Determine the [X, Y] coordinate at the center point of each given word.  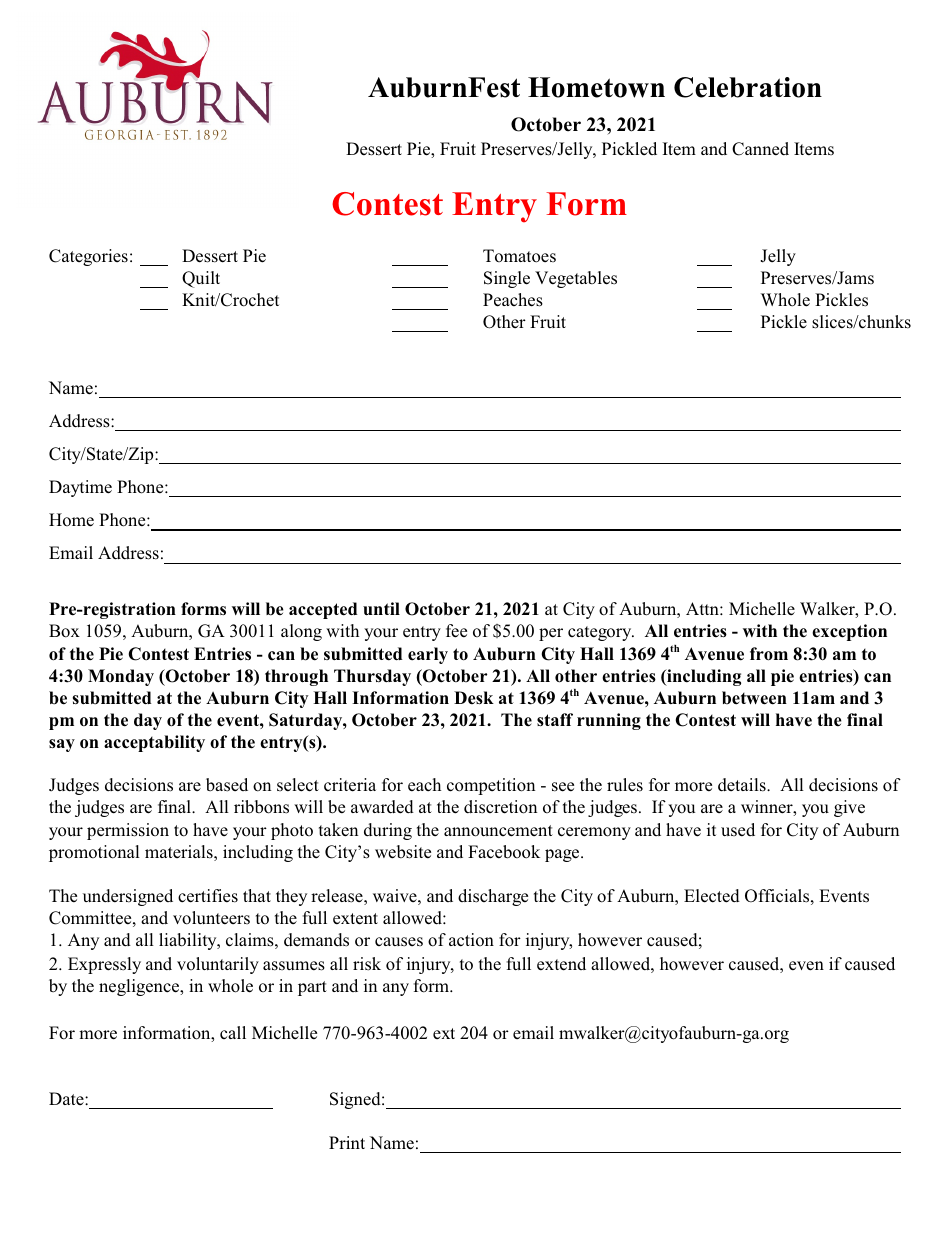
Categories [88, 257]
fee [456, 631]
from [769, 654]
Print [347, 1142]
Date [67, 1098]
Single [507, 279]
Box [64, 631]
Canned [760, 149]
